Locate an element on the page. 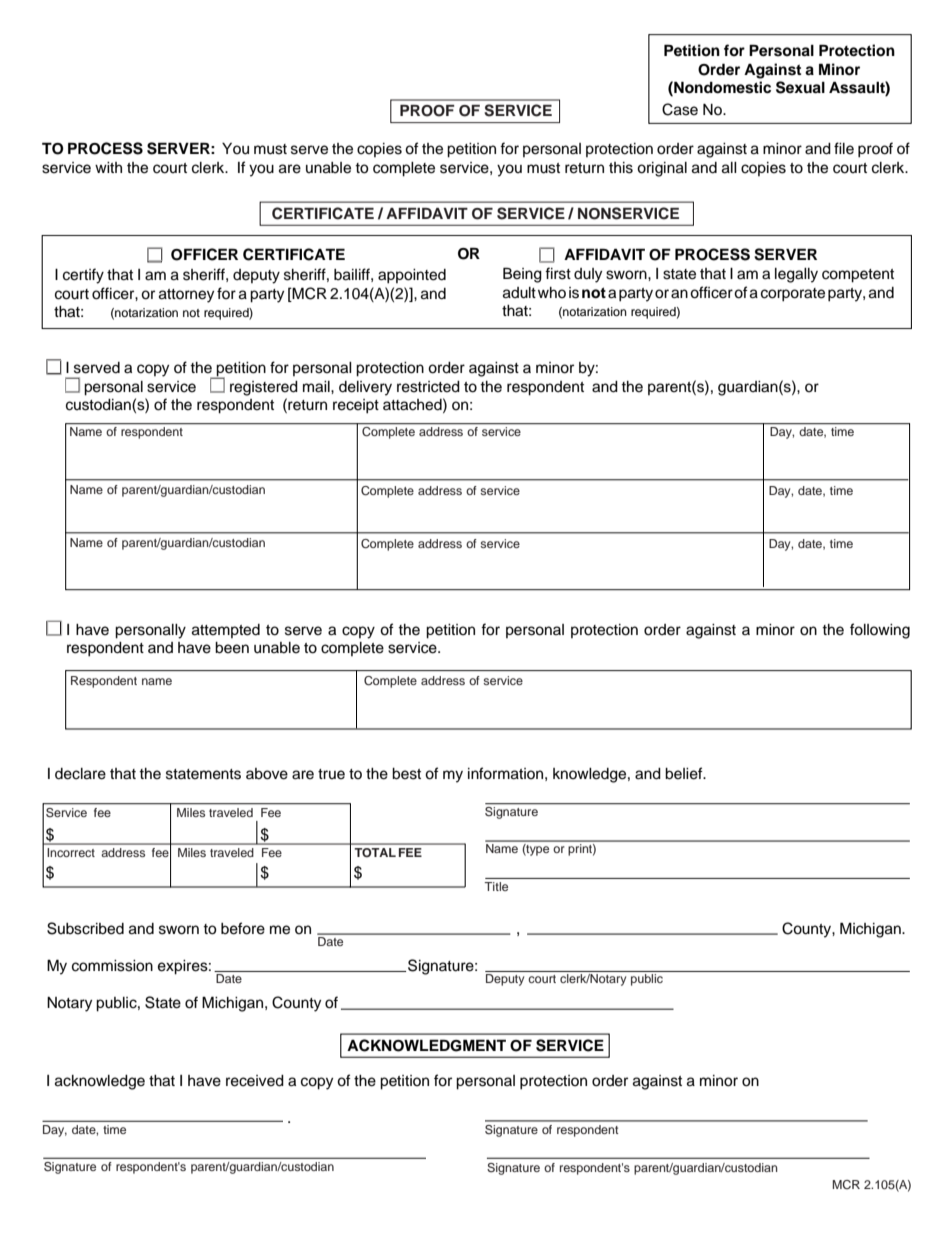  following is located at coordinates (880, 631).
